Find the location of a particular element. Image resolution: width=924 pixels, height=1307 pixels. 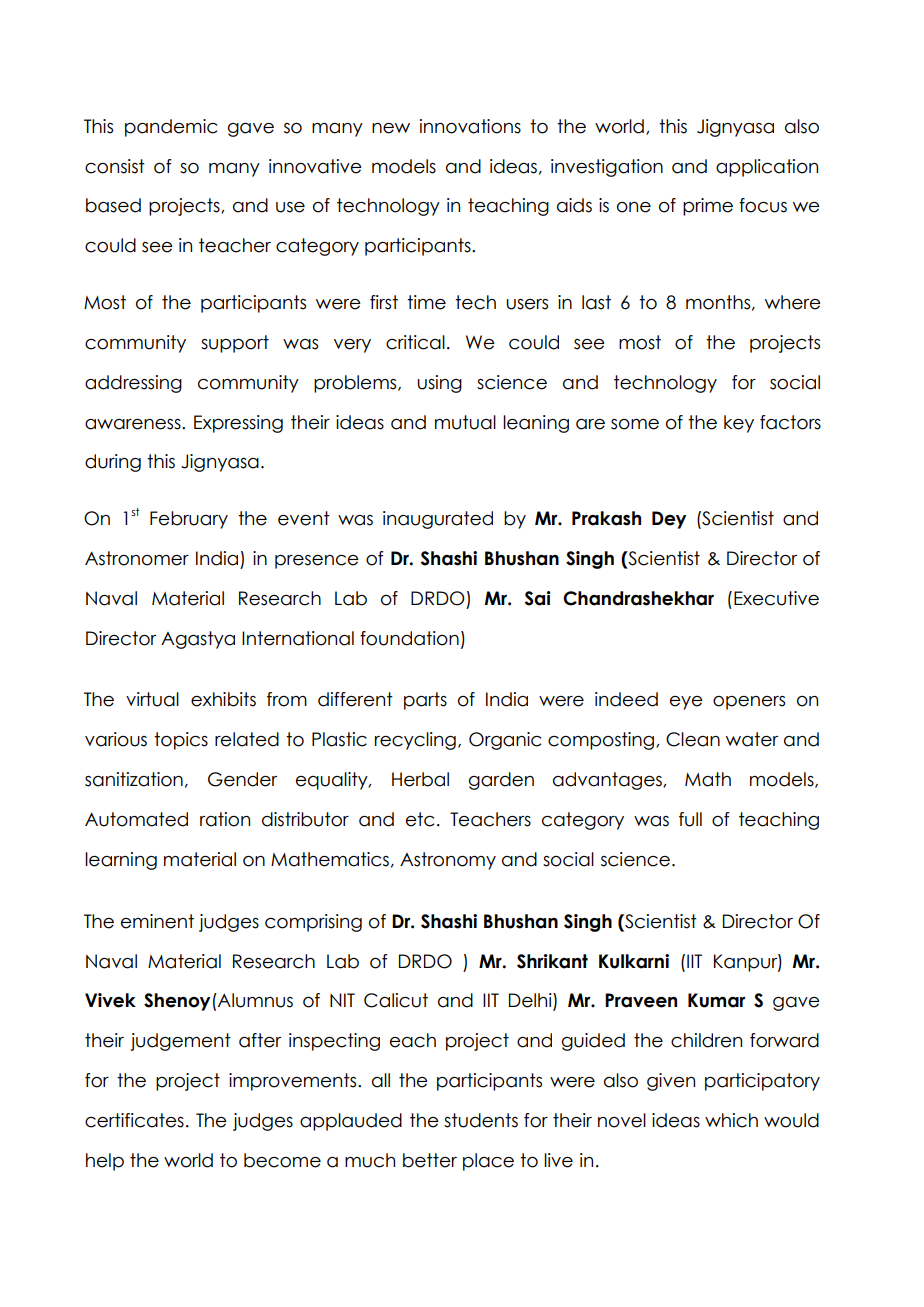

which is located at coordinates (731, 1120).
